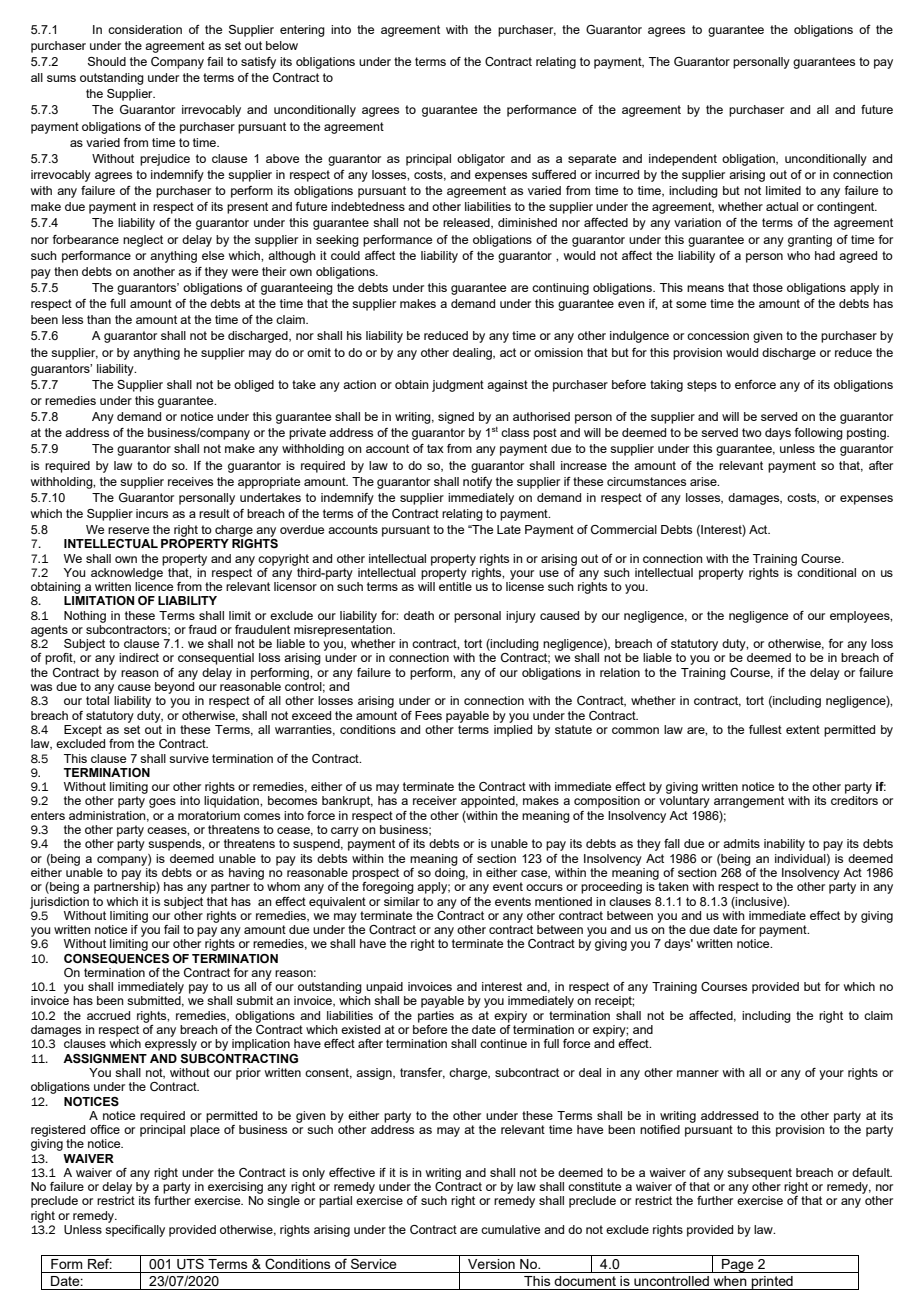  I want to click on cumulative, so click(510, 1229).
